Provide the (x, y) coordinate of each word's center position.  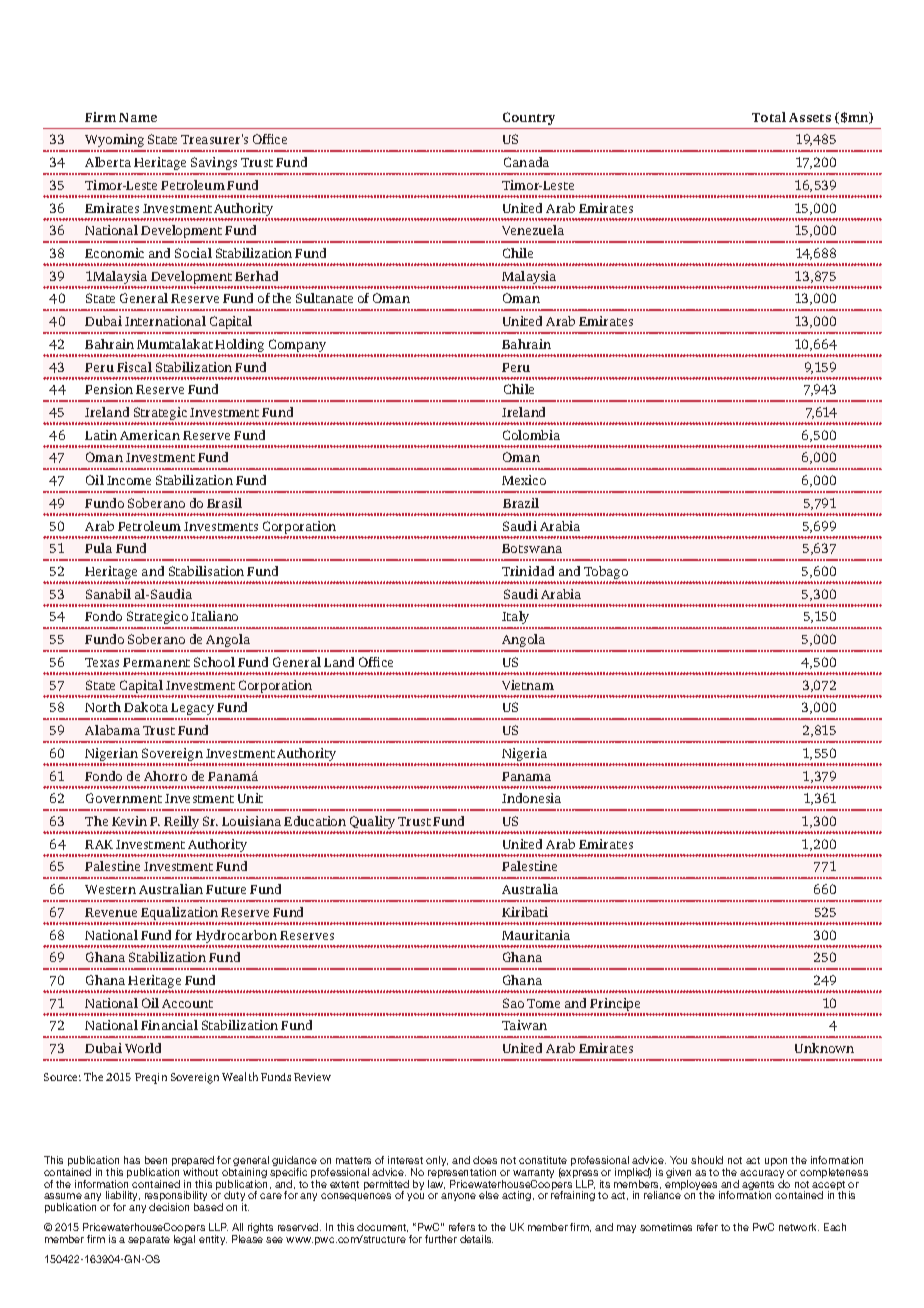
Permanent (156, 662)
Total (769, 117)
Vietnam (528, 685)
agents (758, 1187)
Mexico (524, 480)
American (150, 435)
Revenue (111, 912)
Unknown (824, 1048)
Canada (526, 162)
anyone (458, 1197)
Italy (517, 619)
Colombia (531, 435)
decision (169, 1207)
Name (138, 117)
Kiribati (525, 912)
